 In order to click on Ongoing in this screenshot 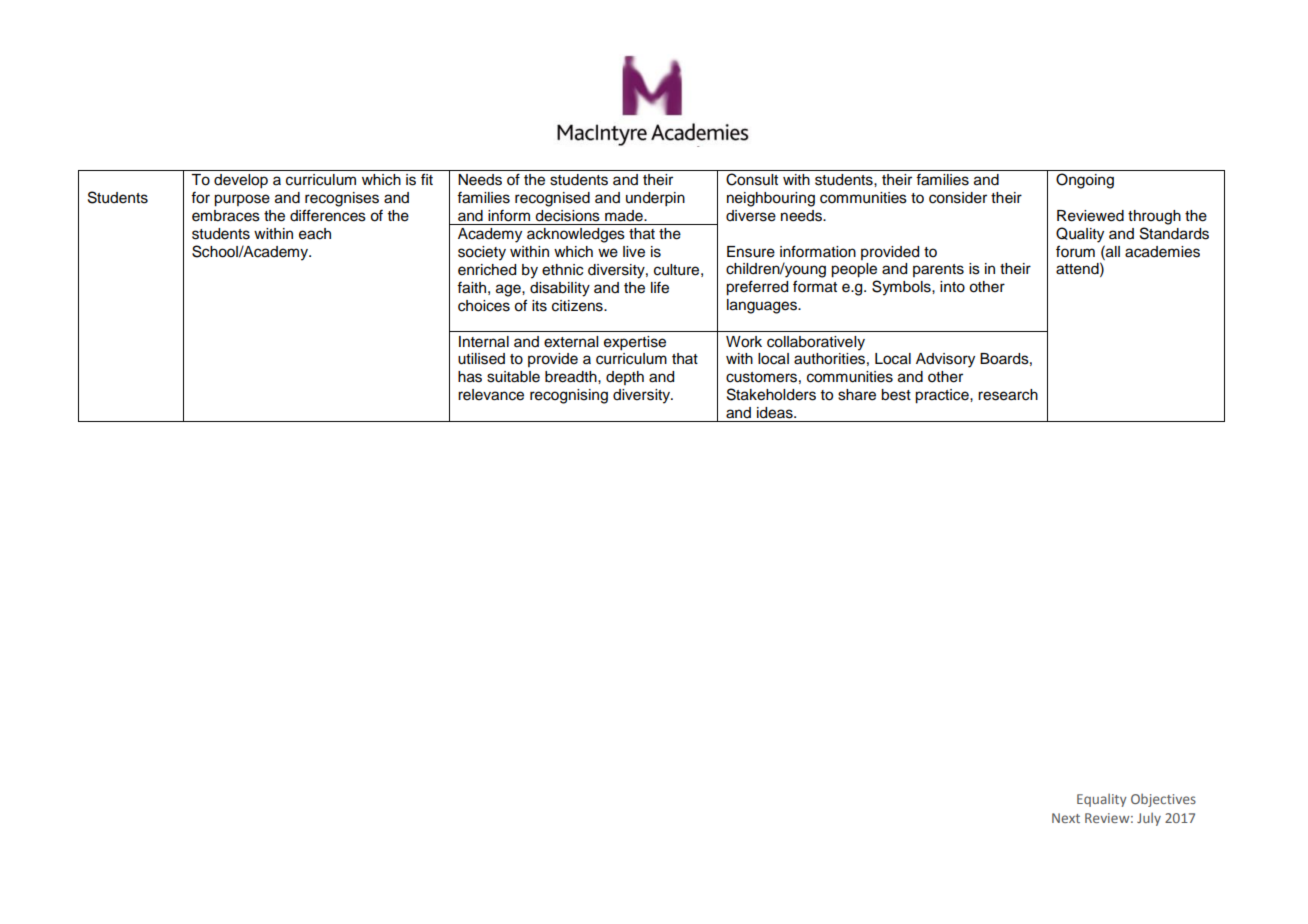, I will do `click(1085, 181)`.
